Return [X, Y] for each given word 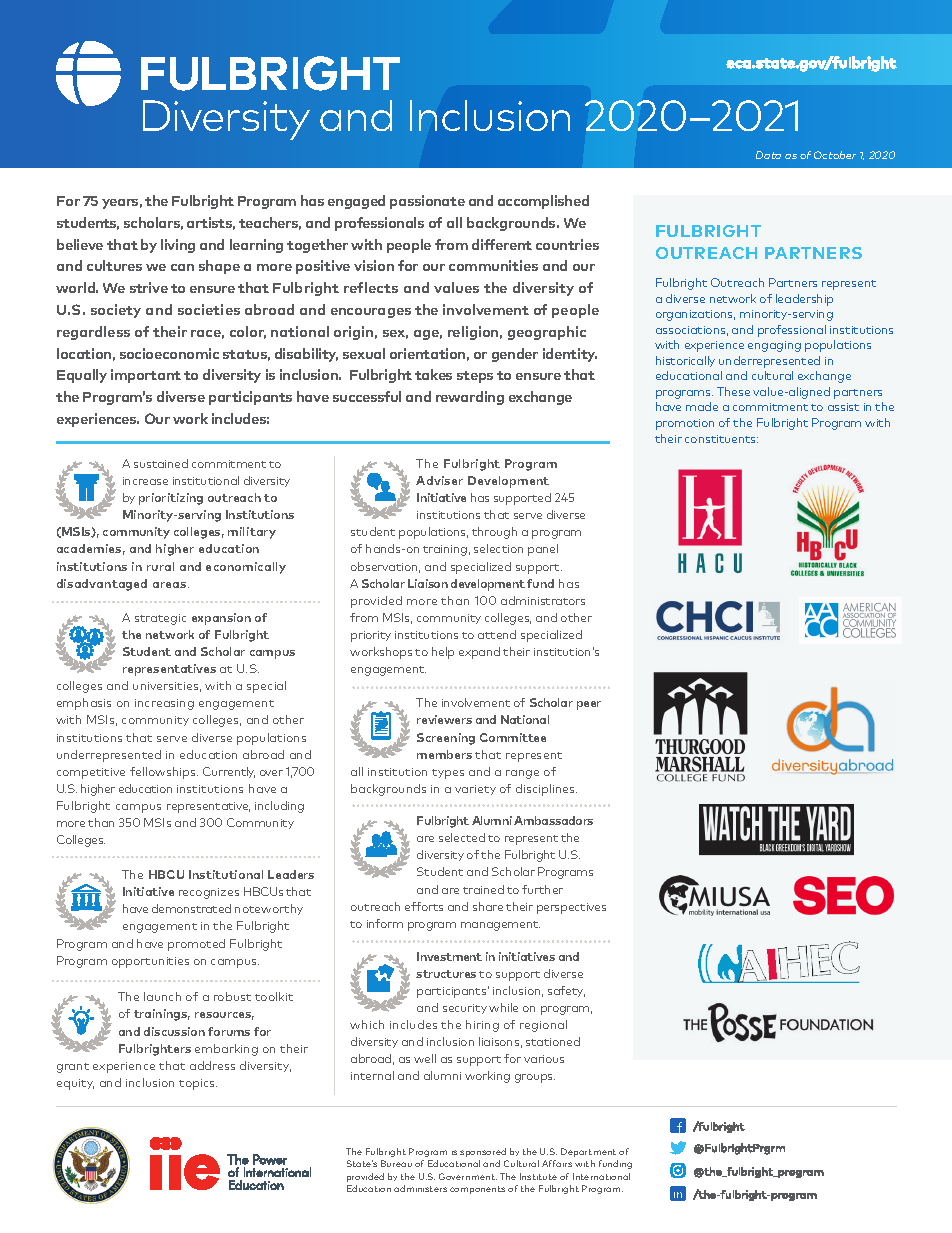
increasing [164, 704]
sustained [161, 463]
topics [198, 1084]
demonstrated [191, 908]
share [488, 906]
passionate [427, 202]
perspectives [571, 908]
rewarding [470, 398]
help [443, 653]
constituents [721, 439]
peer [589, 705]
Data [768, 155]
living [178, 246]
